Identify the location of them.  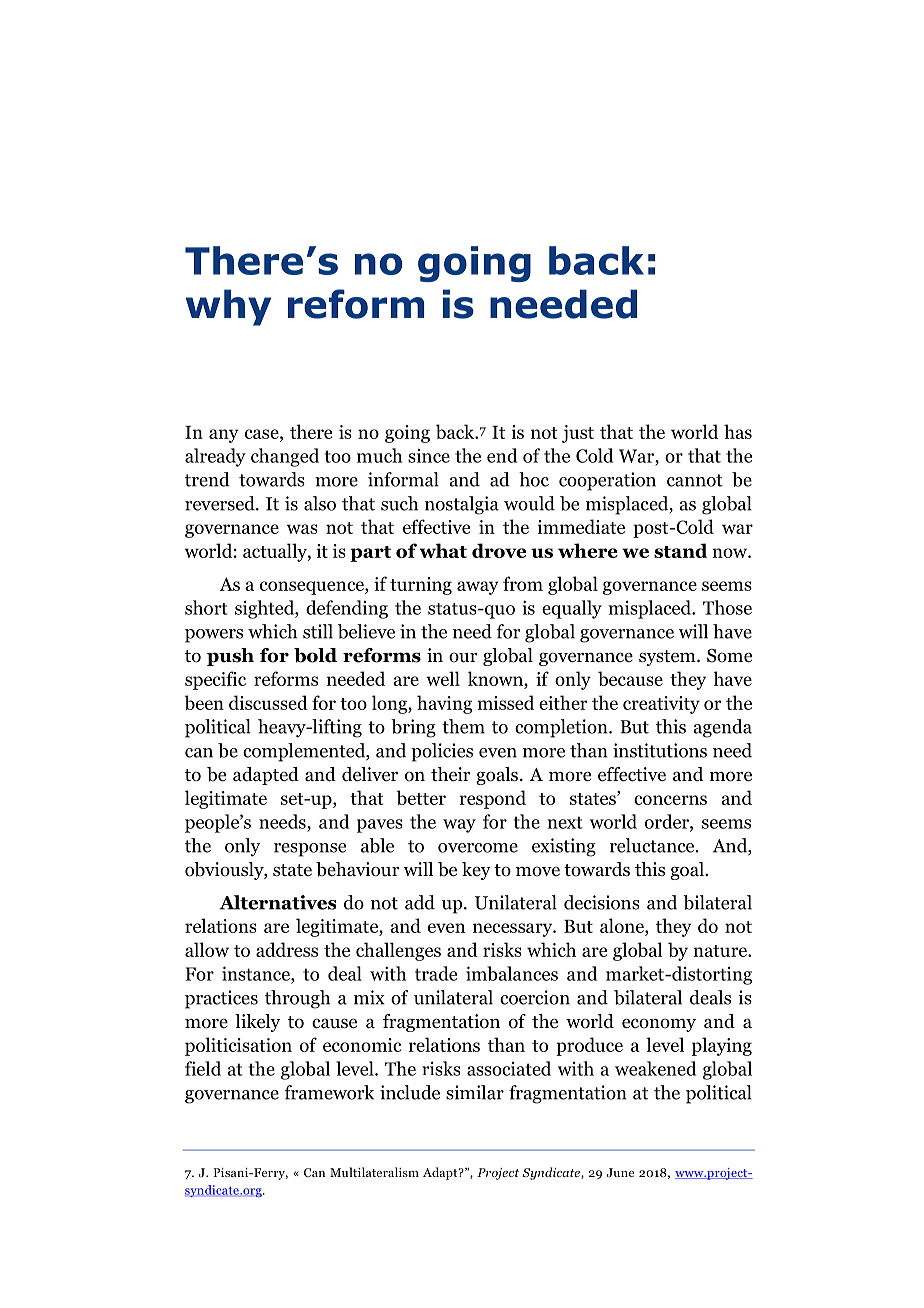
(463, 726).
